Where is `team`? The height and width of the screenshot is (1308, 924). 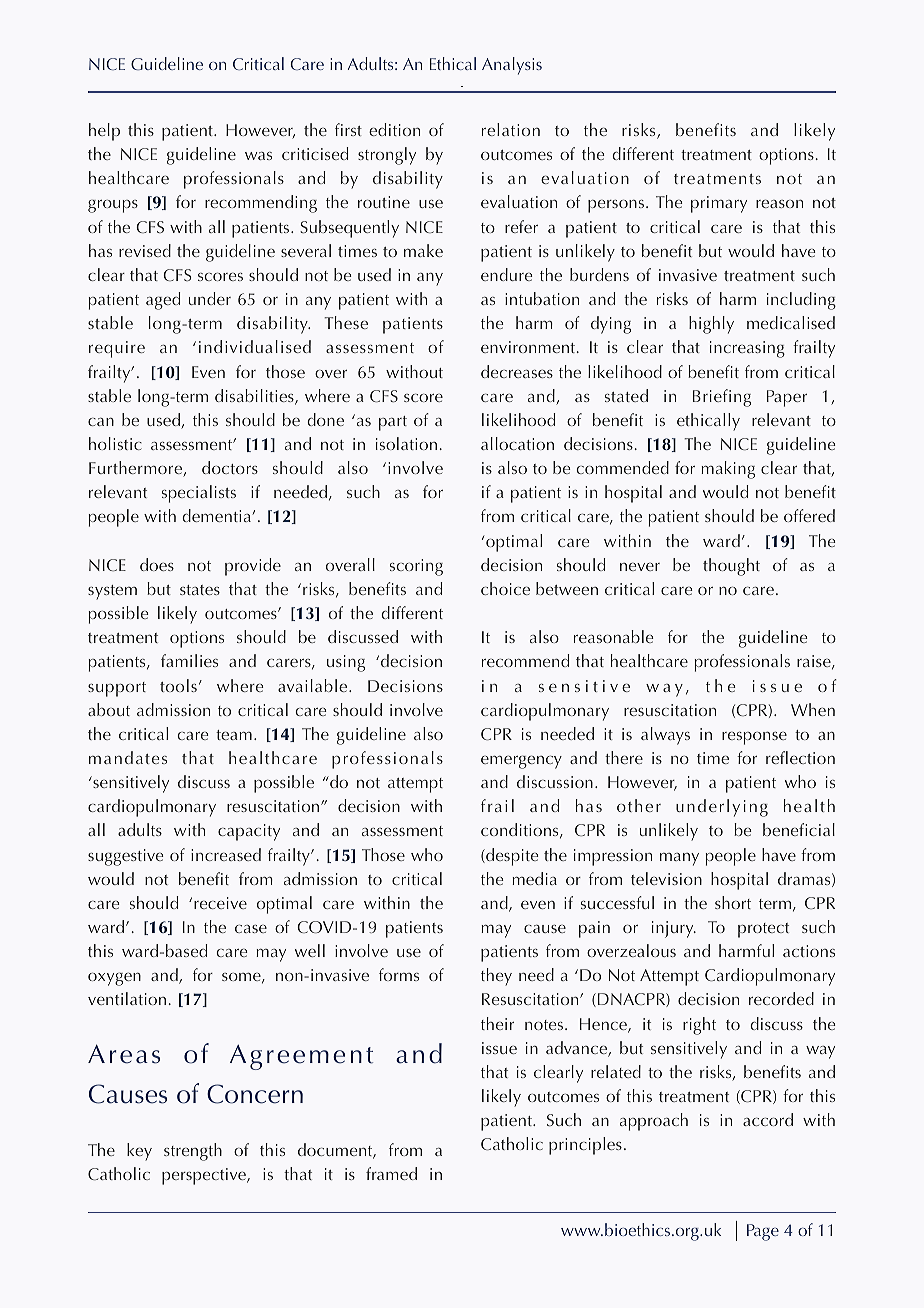
team is located at coordinates (234, 735).
